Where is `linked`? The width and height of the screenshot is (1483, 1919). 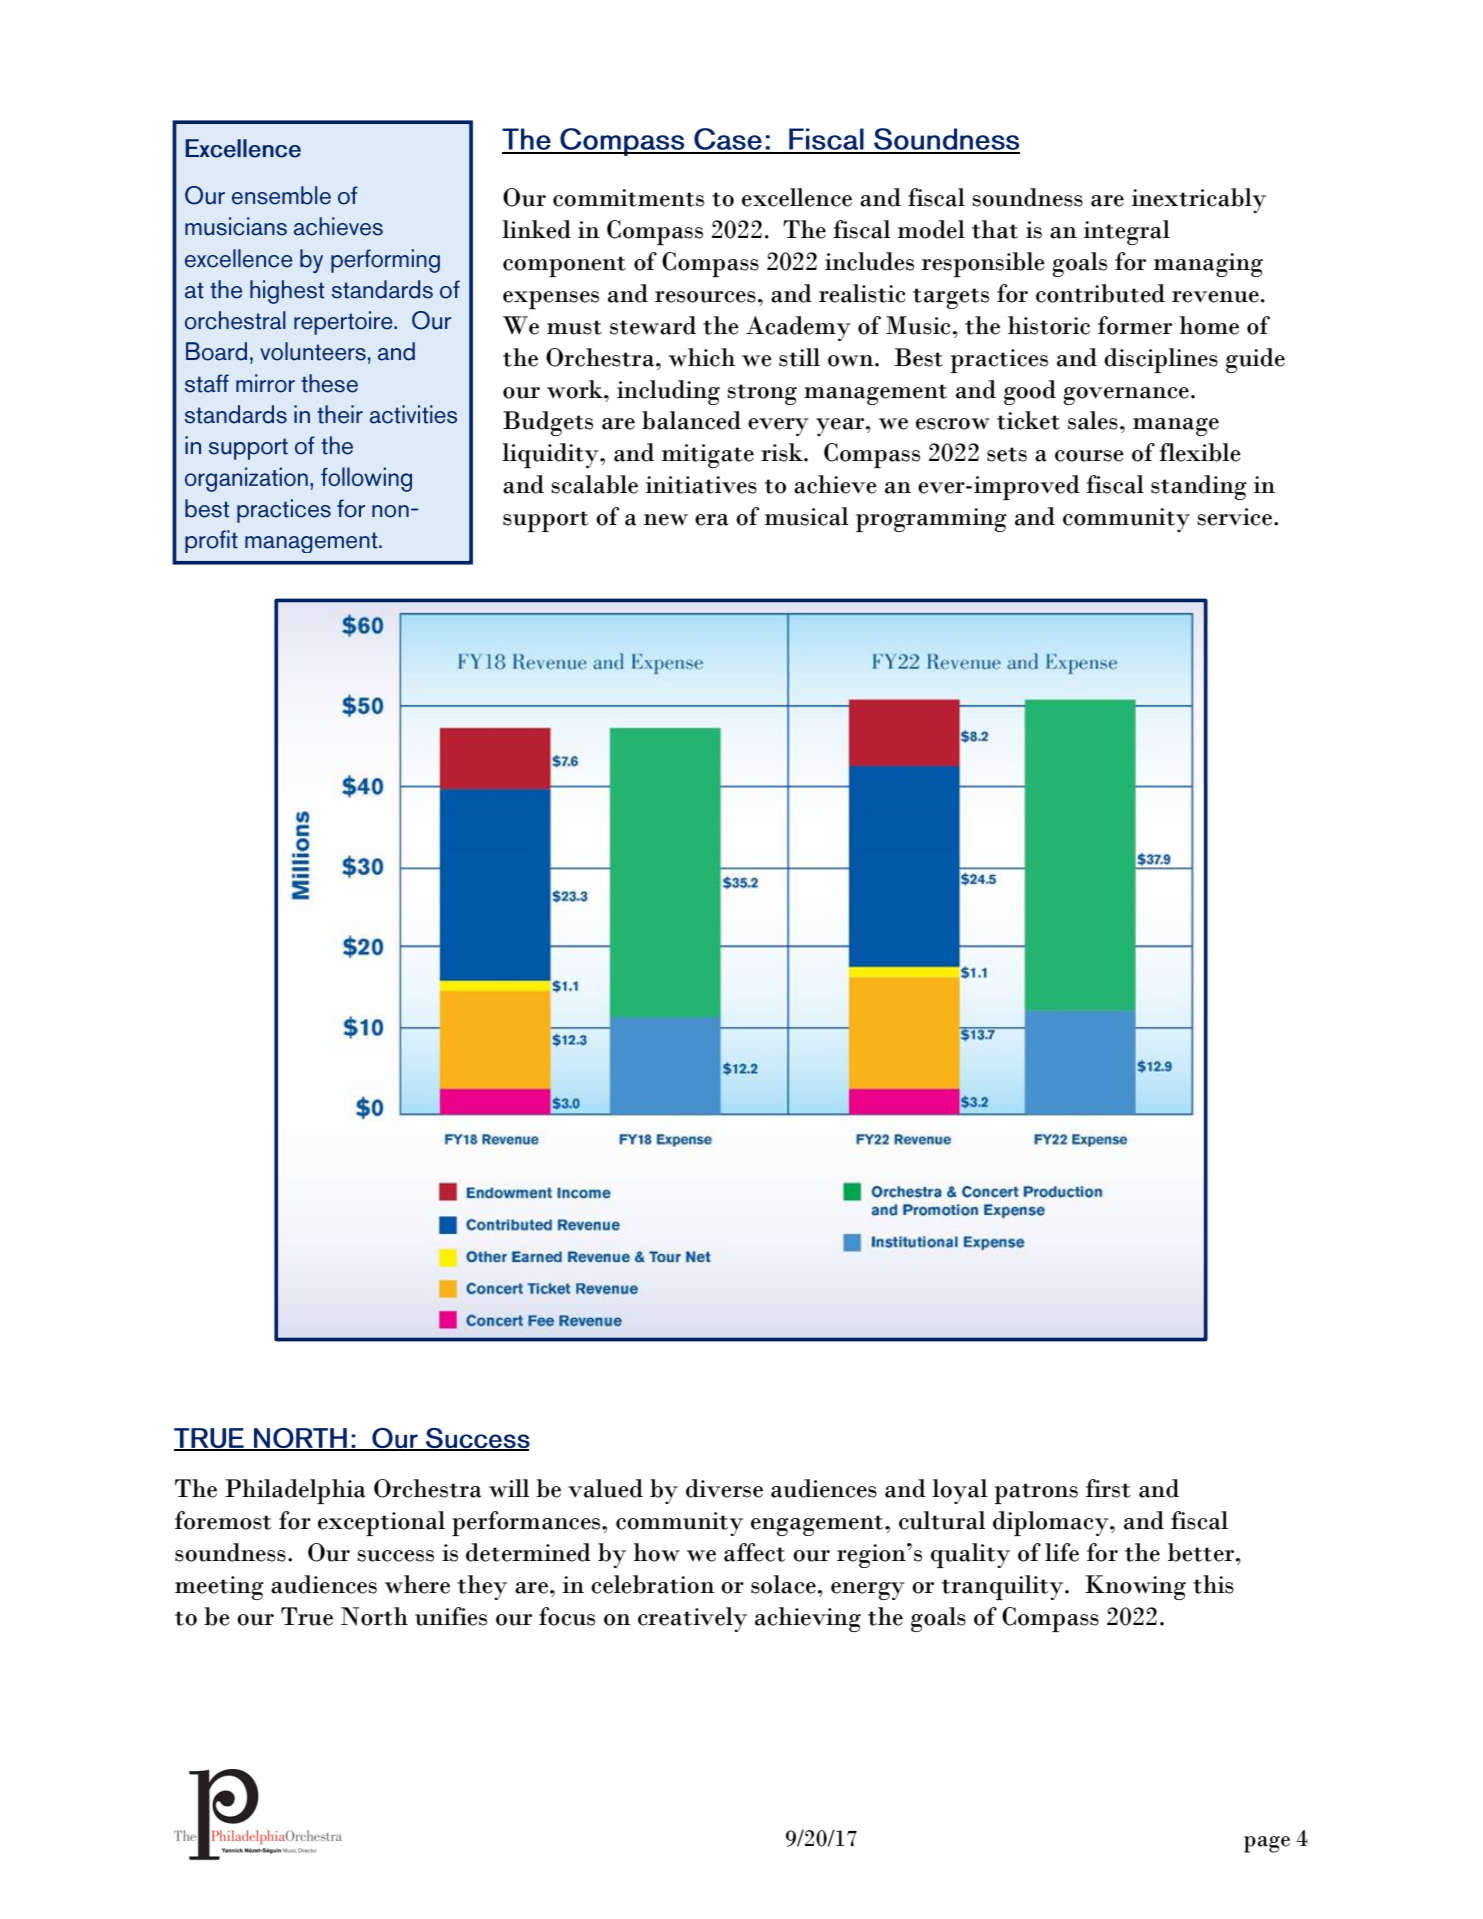 linked is located at coordinates (536, 229).
